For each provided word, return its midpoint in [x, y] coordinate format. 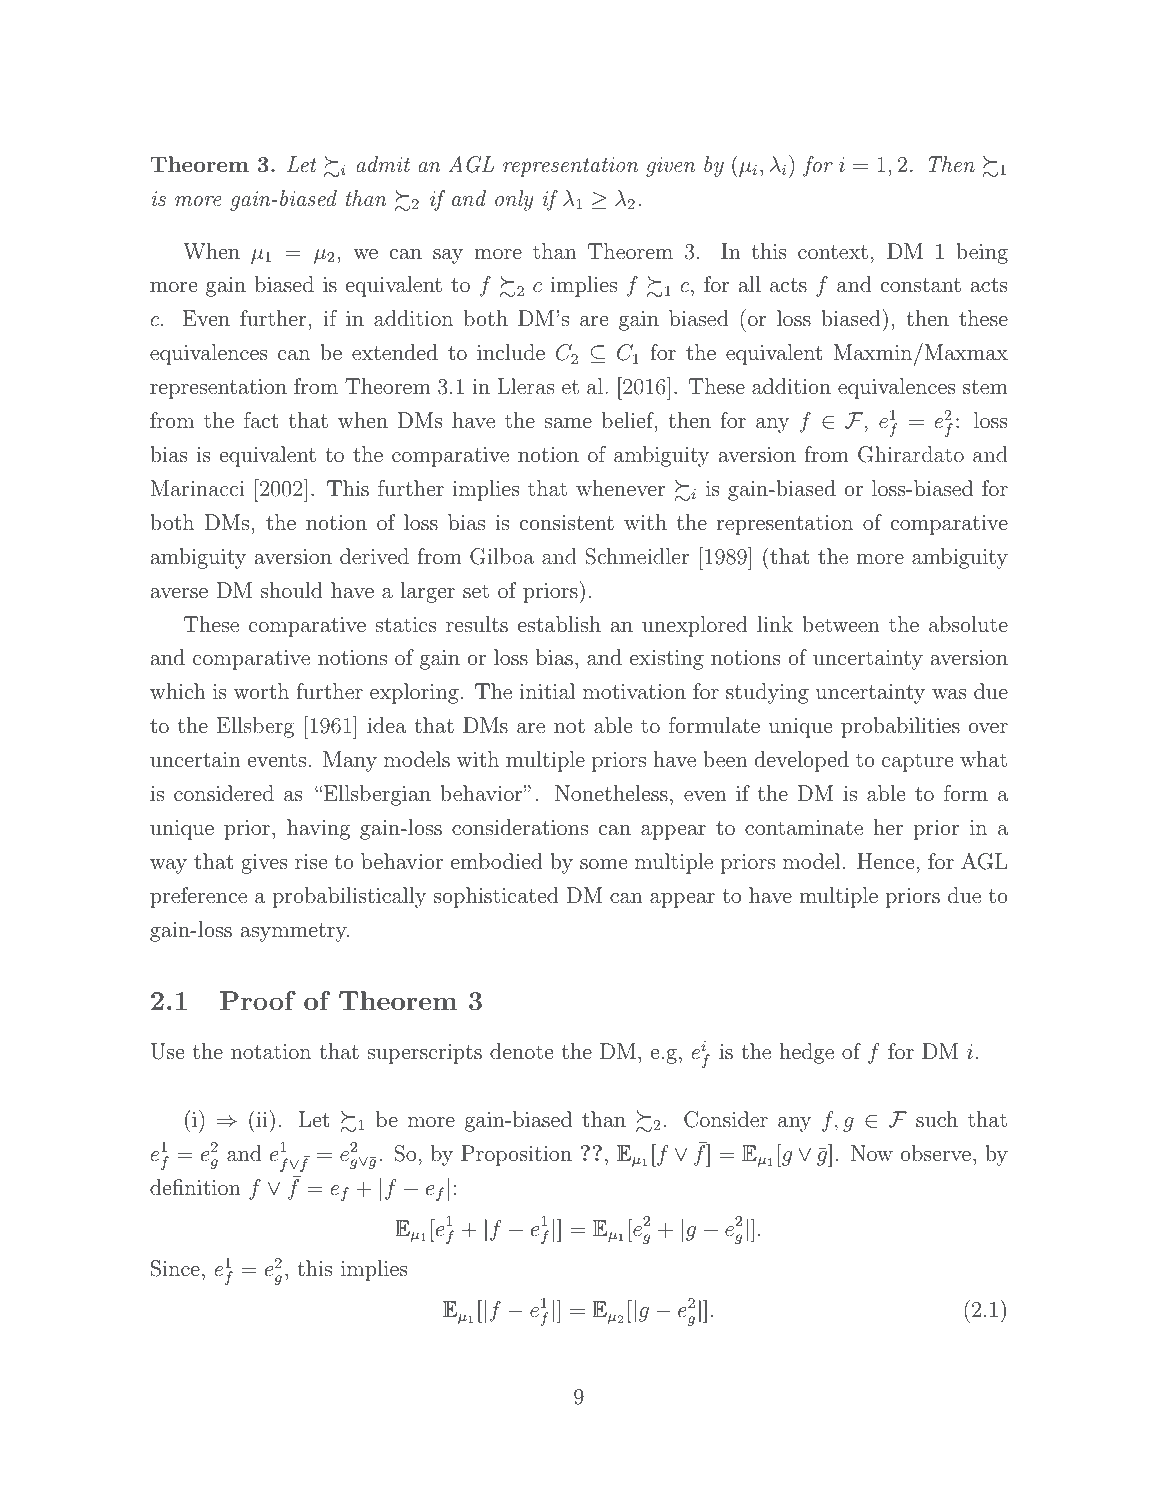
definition [195, 1187]
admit [383, 164]
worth [261, 691]
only [514, 200]
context [833, 252]
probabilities [900, 727]
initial [547, 691]
